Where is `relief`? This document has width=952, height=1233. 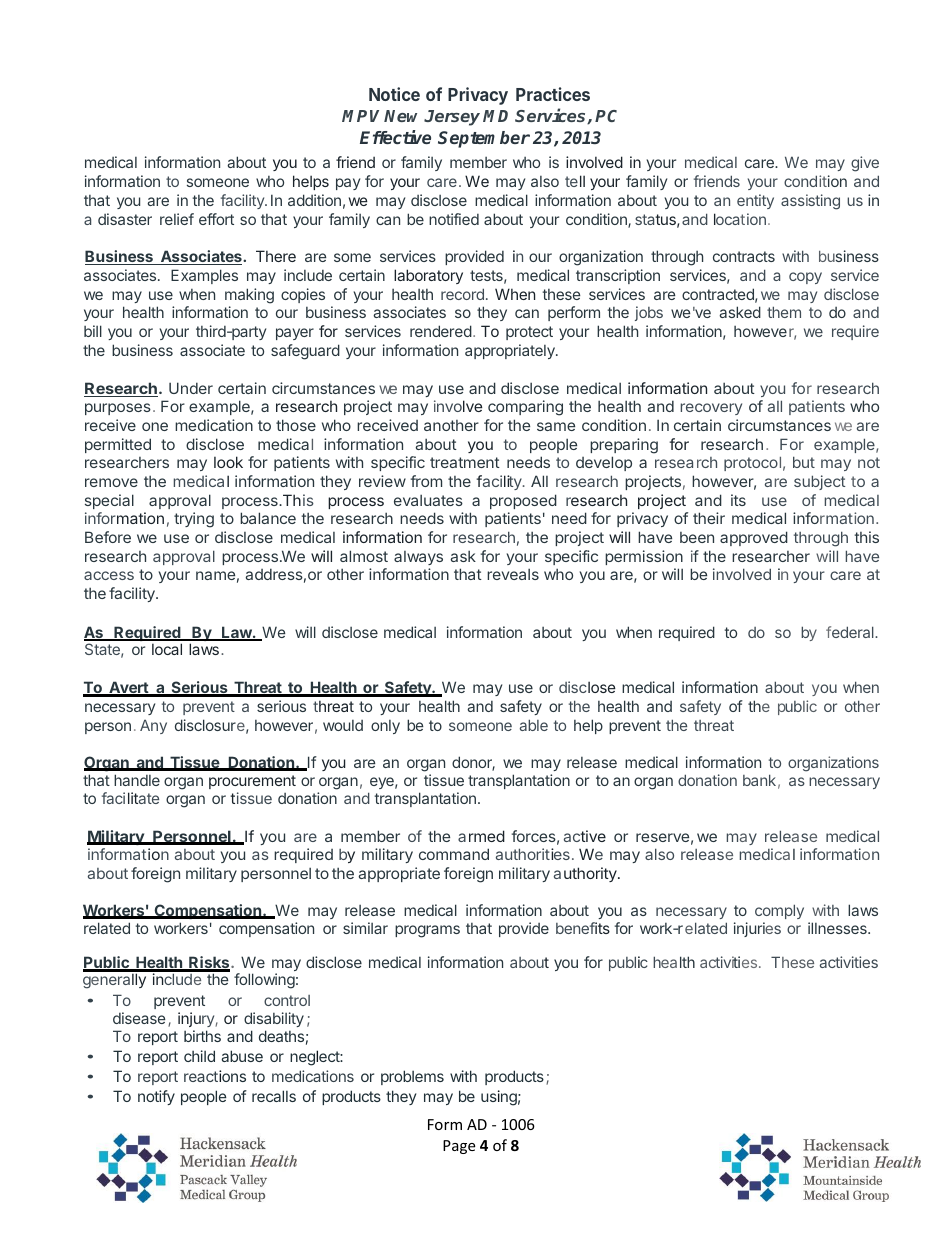
relief is located at coordinates (177, 219).
